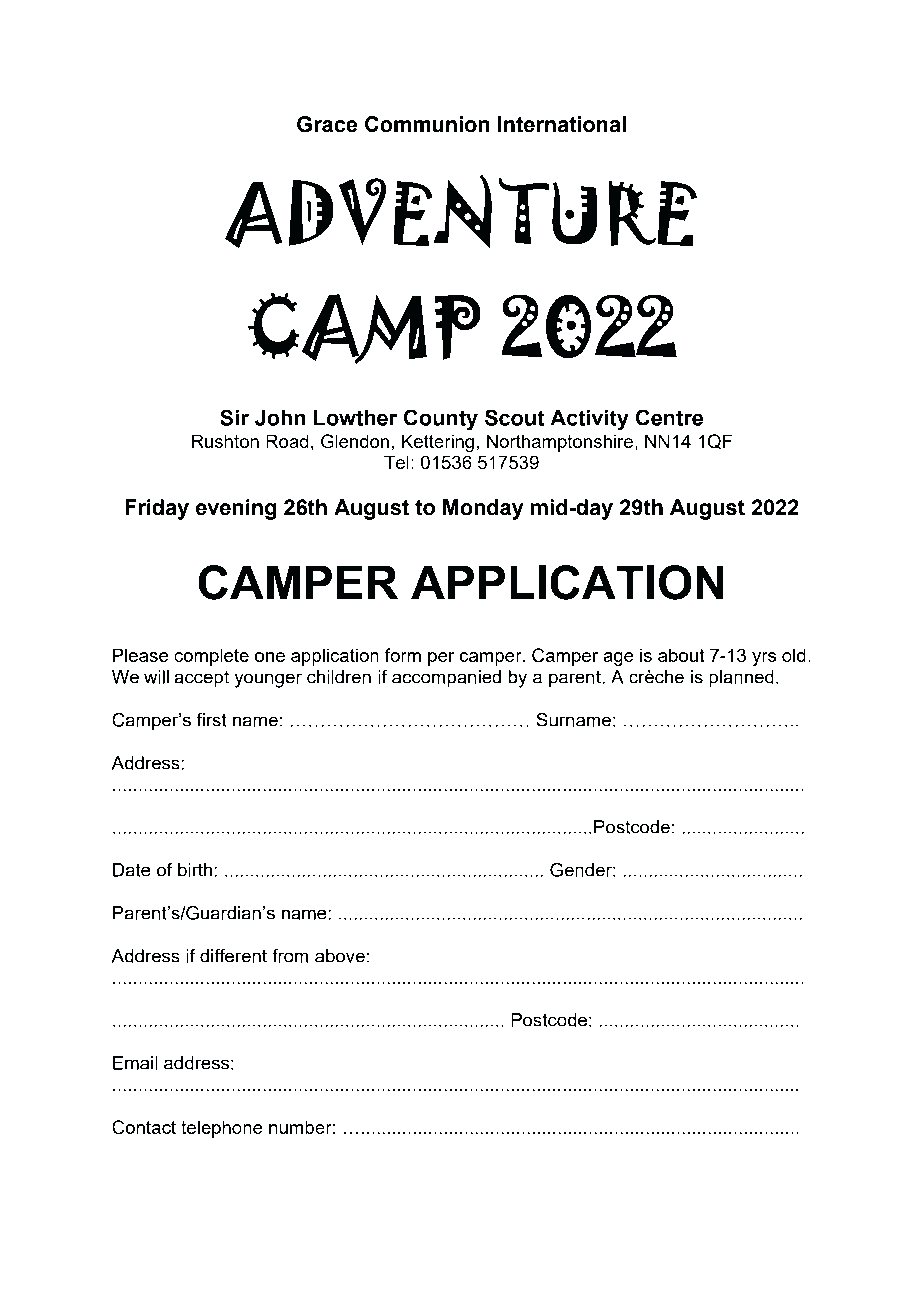 The height and width of the document is (1308, 924). Describe the element at coordinates (562, 124) in the document. I see `International` at that location.
